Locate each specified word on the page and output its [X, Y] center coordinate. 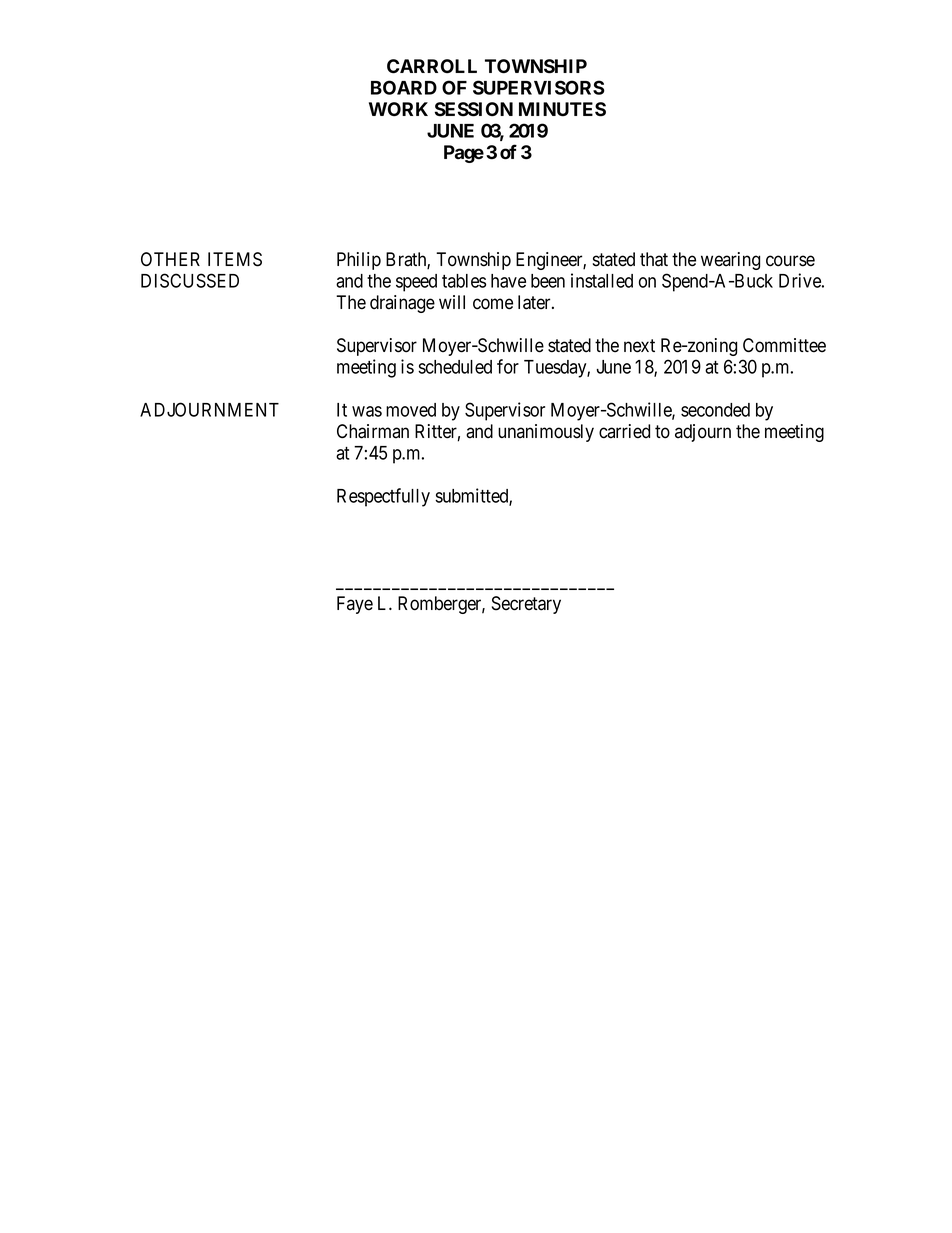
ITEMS [235, 259]
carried [624, 431]
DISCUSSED [190, 280]
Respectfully [383, 497]
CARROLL [432, 66]
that [654, 259]
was [367, 411]
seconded [715, 410]
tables [464, 281]
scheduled [455, 367]
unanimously [546, 433]
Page [464, 154]
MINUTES [562, 109]
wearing [730, 261]
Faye [355, 605]
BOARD [404, 87]
